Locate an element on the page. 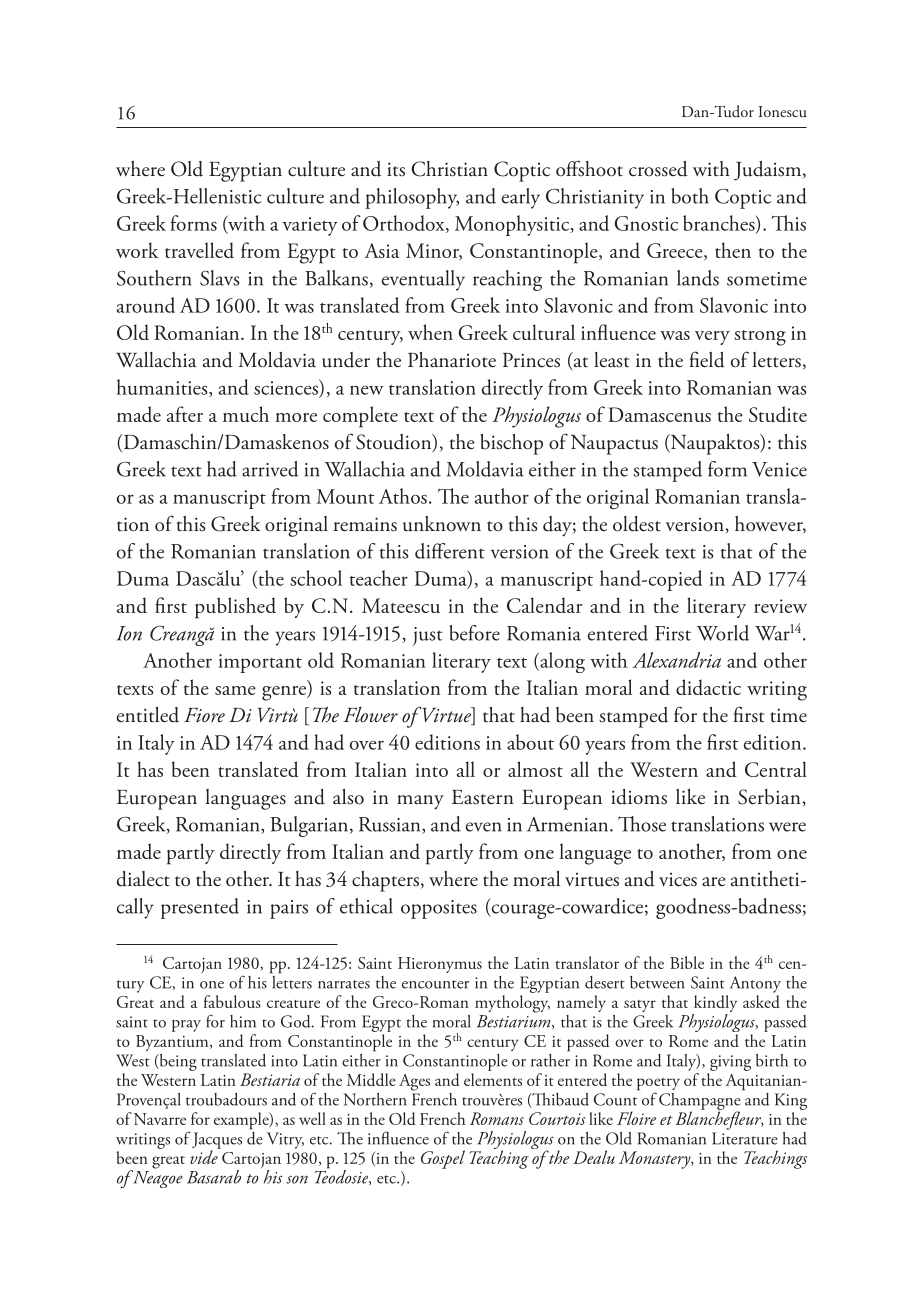 This page has height=1316, width=923. Gospel is located at coordinates (443, 1159).
